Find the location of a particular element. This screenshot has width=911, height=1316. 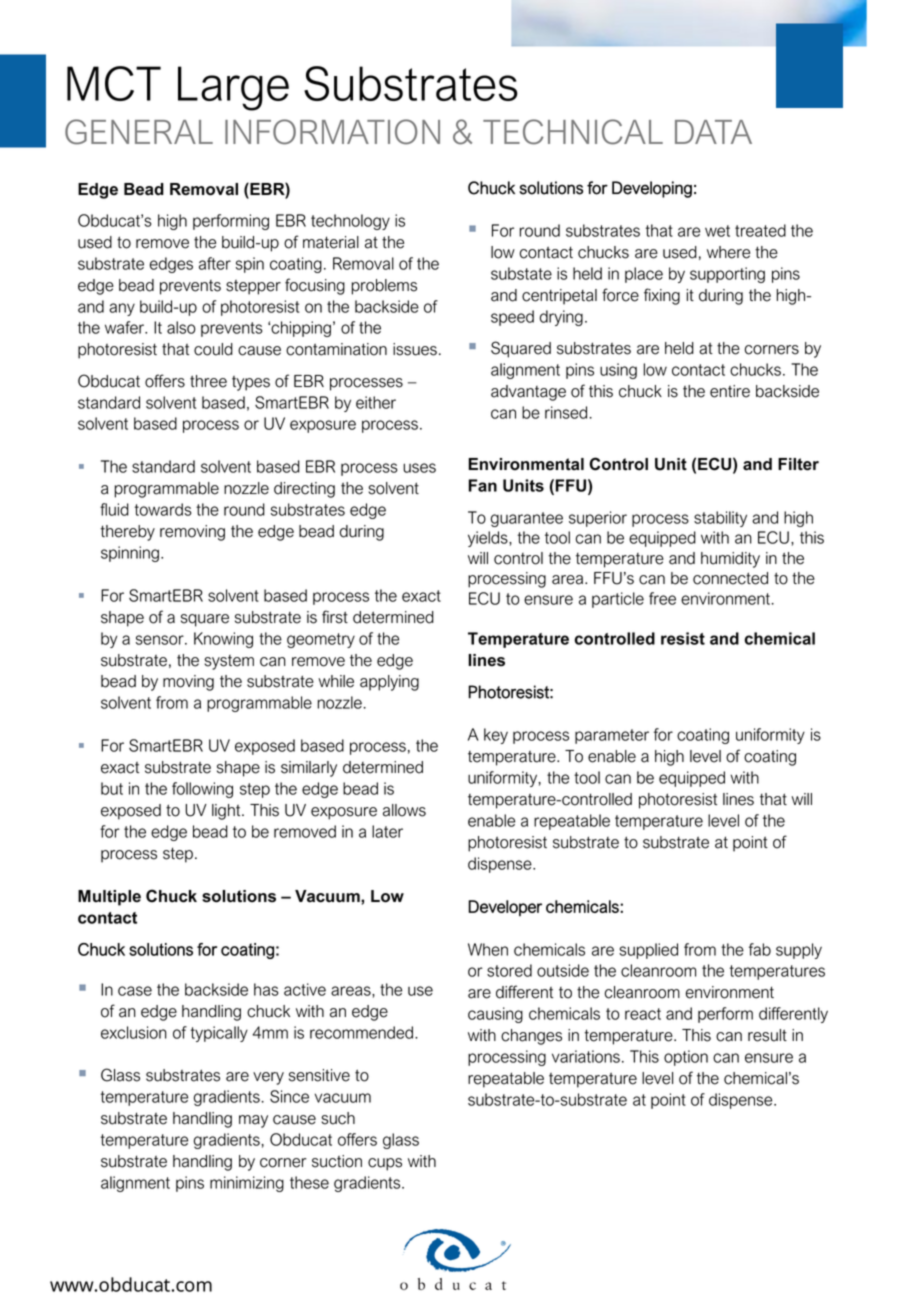

TECHNICAL is located at coordinates (573, 132).
